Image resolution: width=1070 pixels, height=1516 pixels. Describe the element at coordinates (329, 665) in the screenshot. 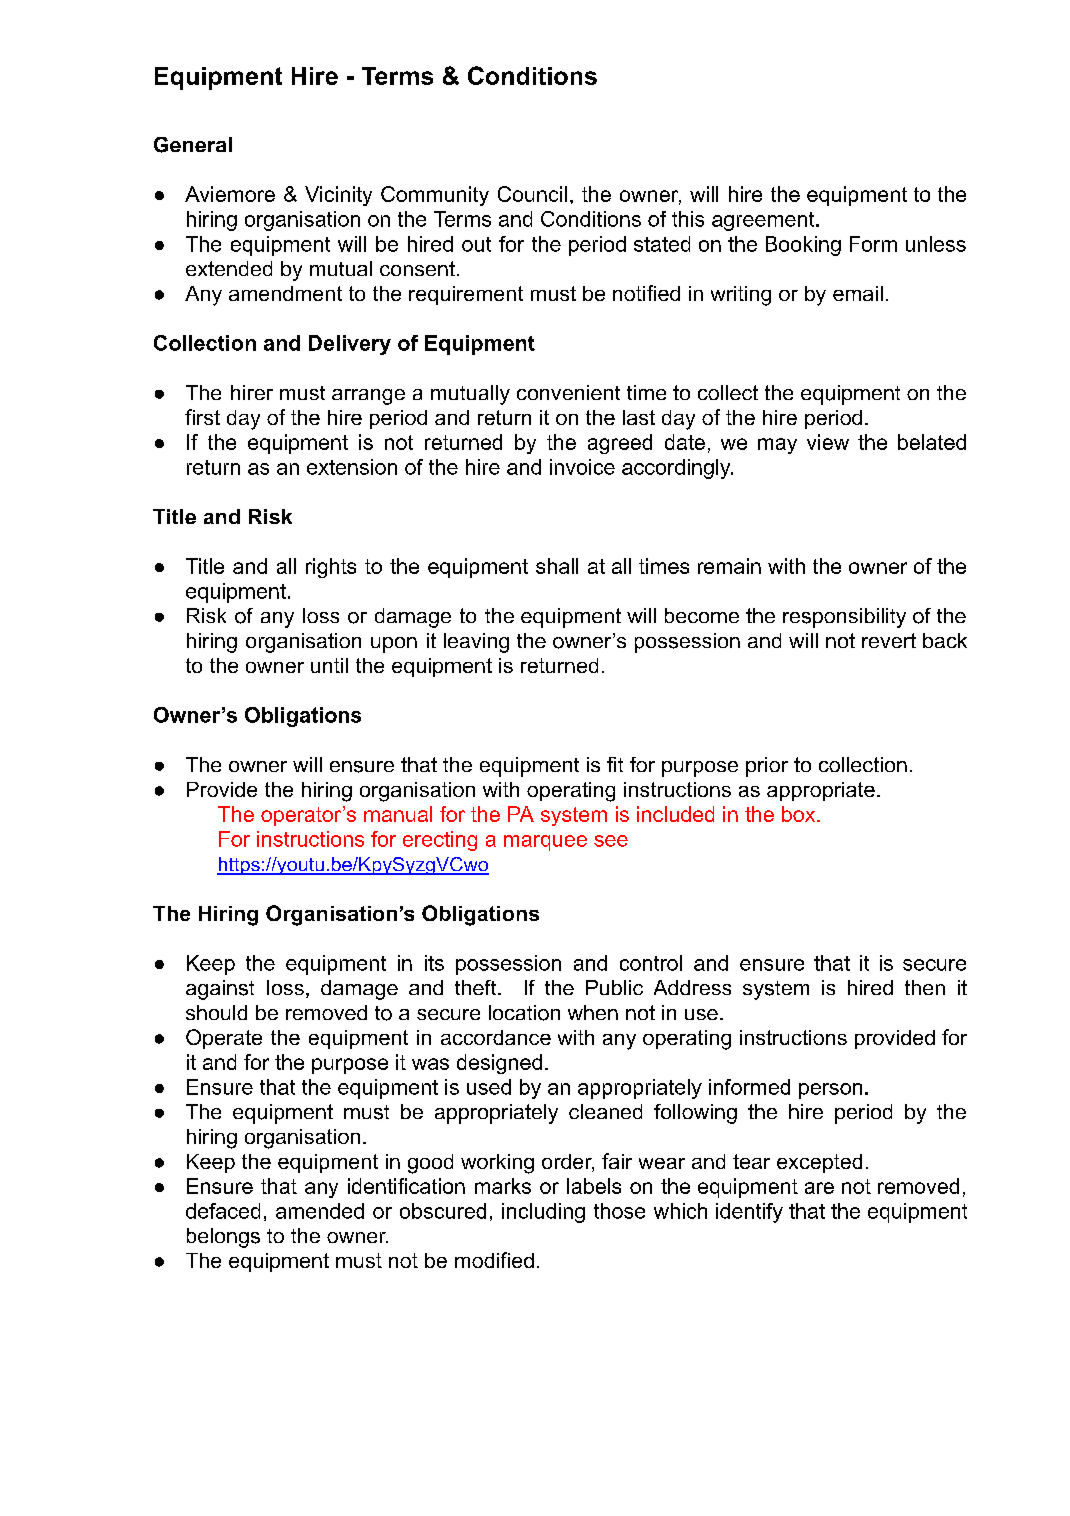

I see `until` at that location.
